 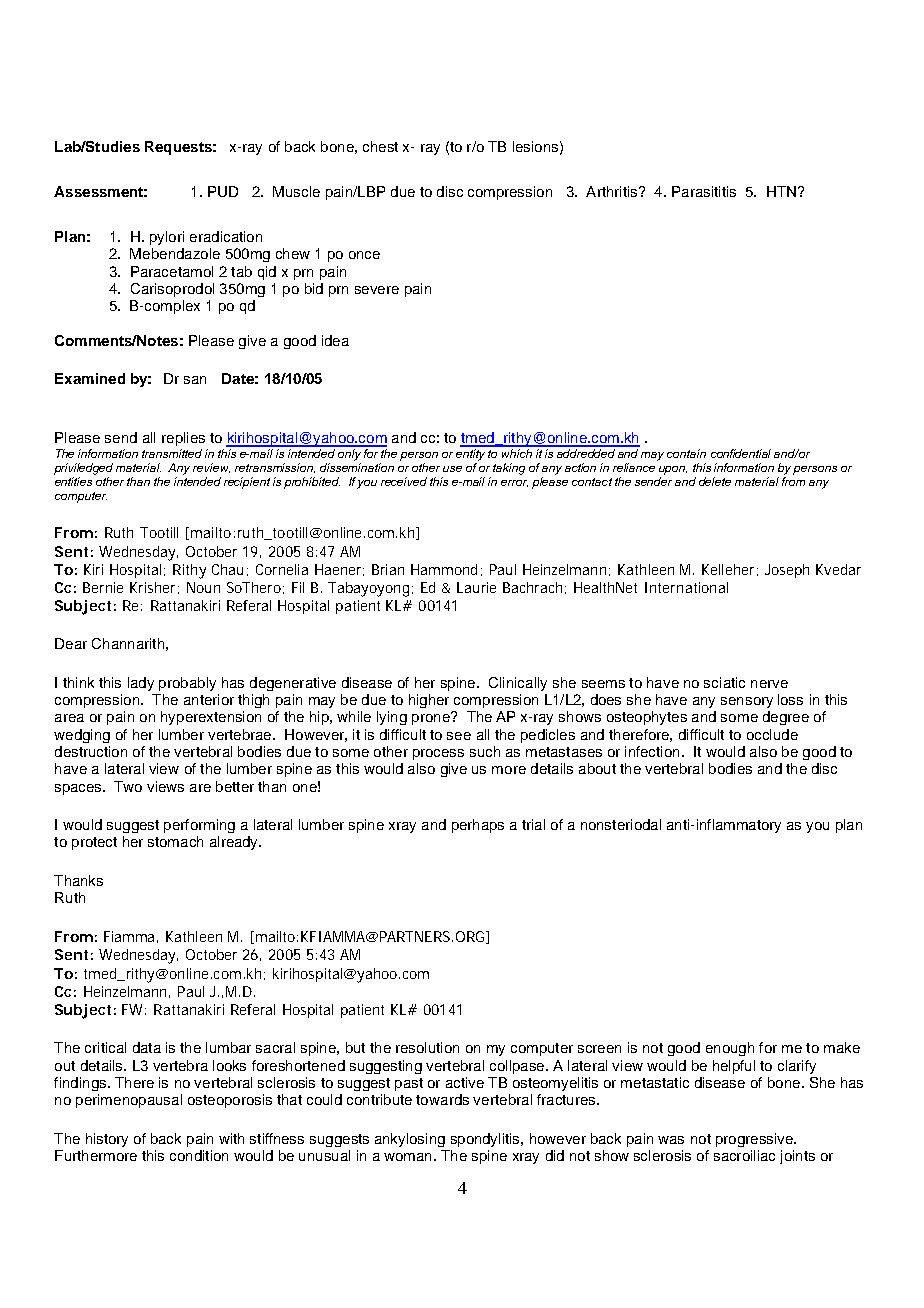 I want to click on PUD, so click(x=223, y=191).
